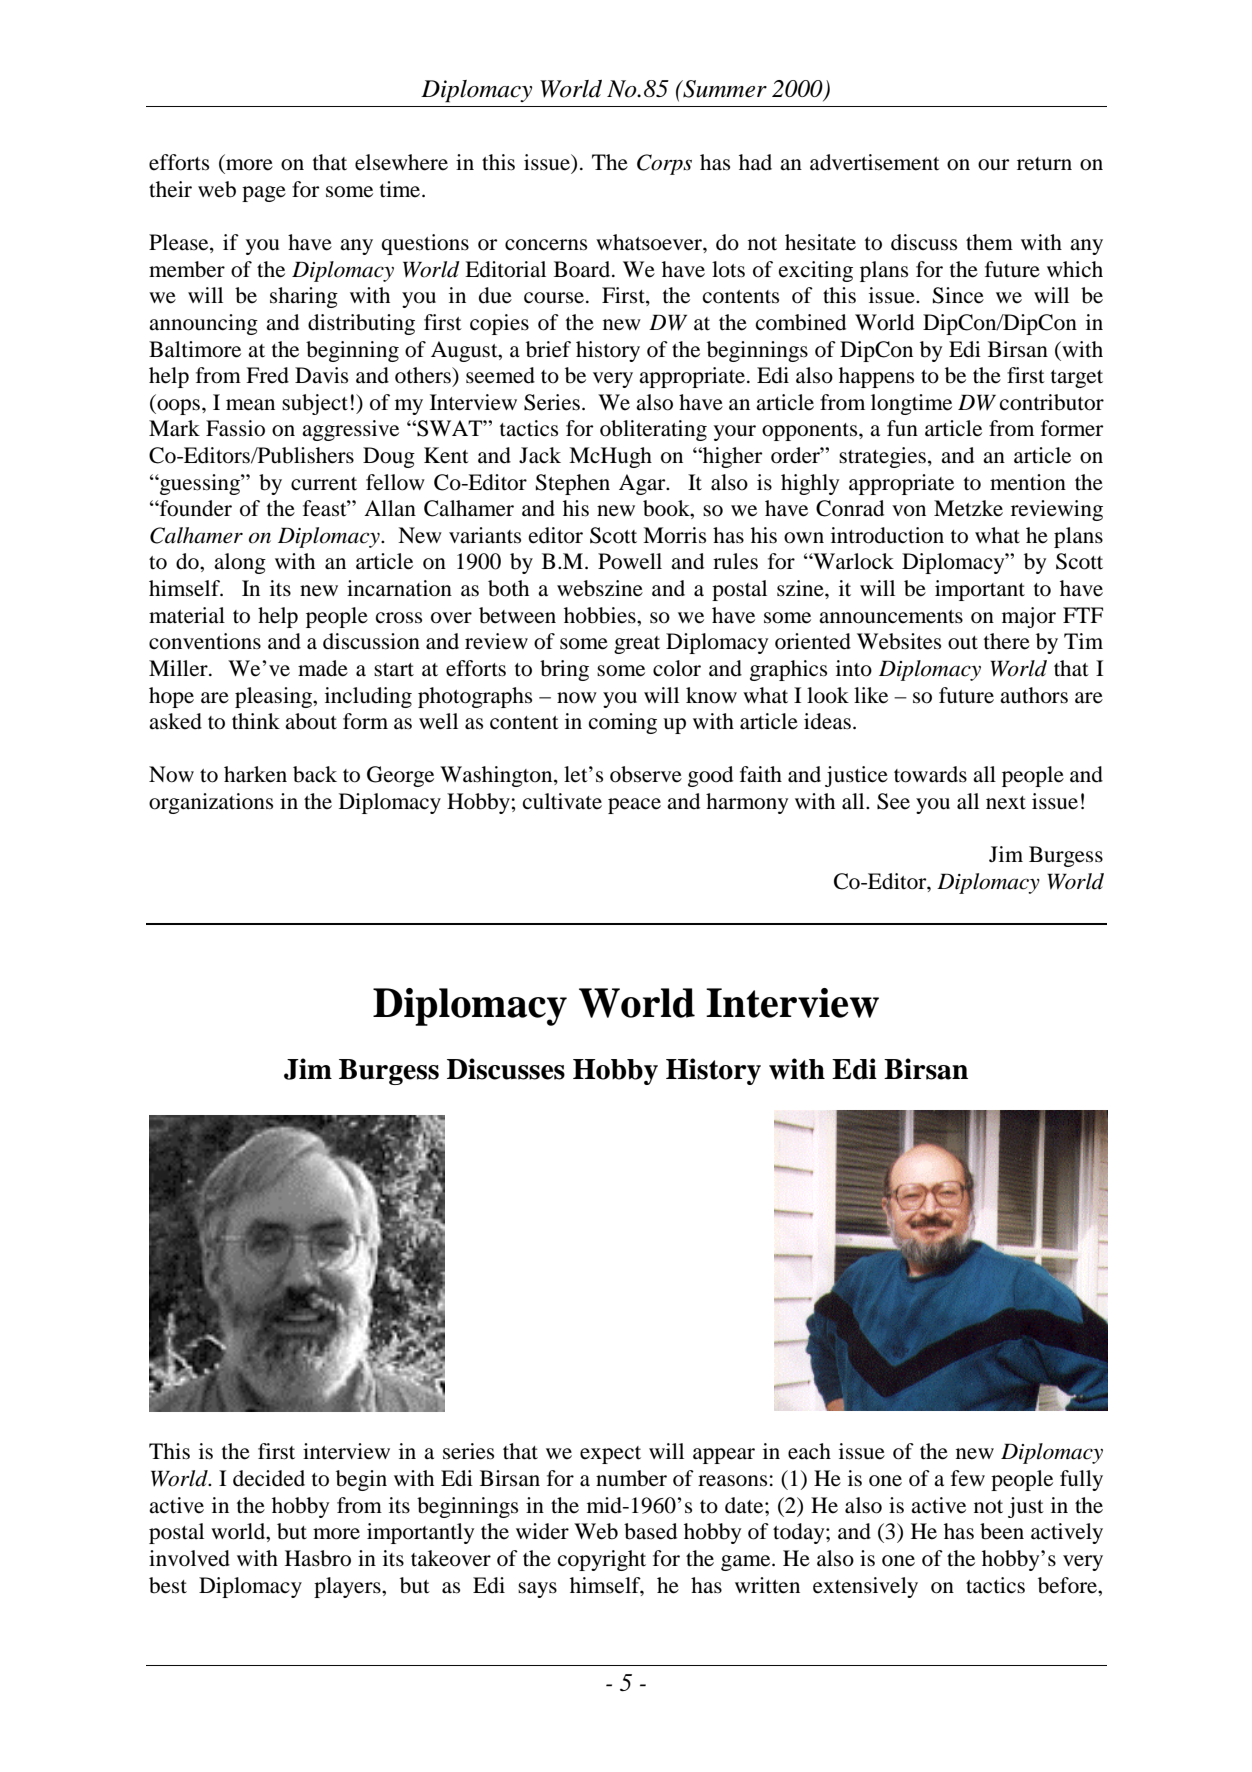 The height and width of the screenshot is (1772, 1252). Describe the element at coordinates (664, 164) in the screenshot. I see `Corps` at that location.
